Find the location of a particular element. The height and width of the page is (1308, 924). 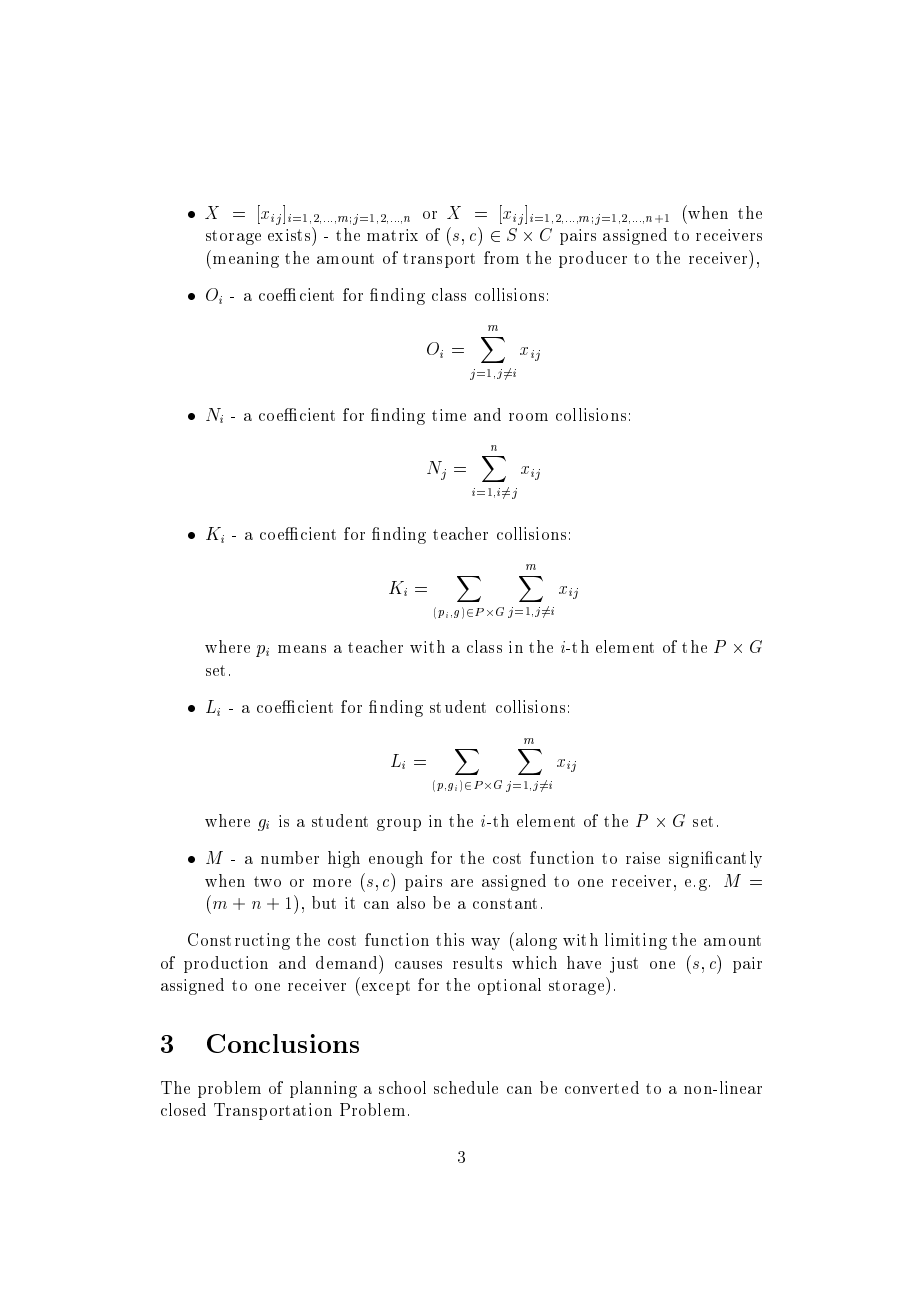

matrix is located at coordinates (392, 235).
